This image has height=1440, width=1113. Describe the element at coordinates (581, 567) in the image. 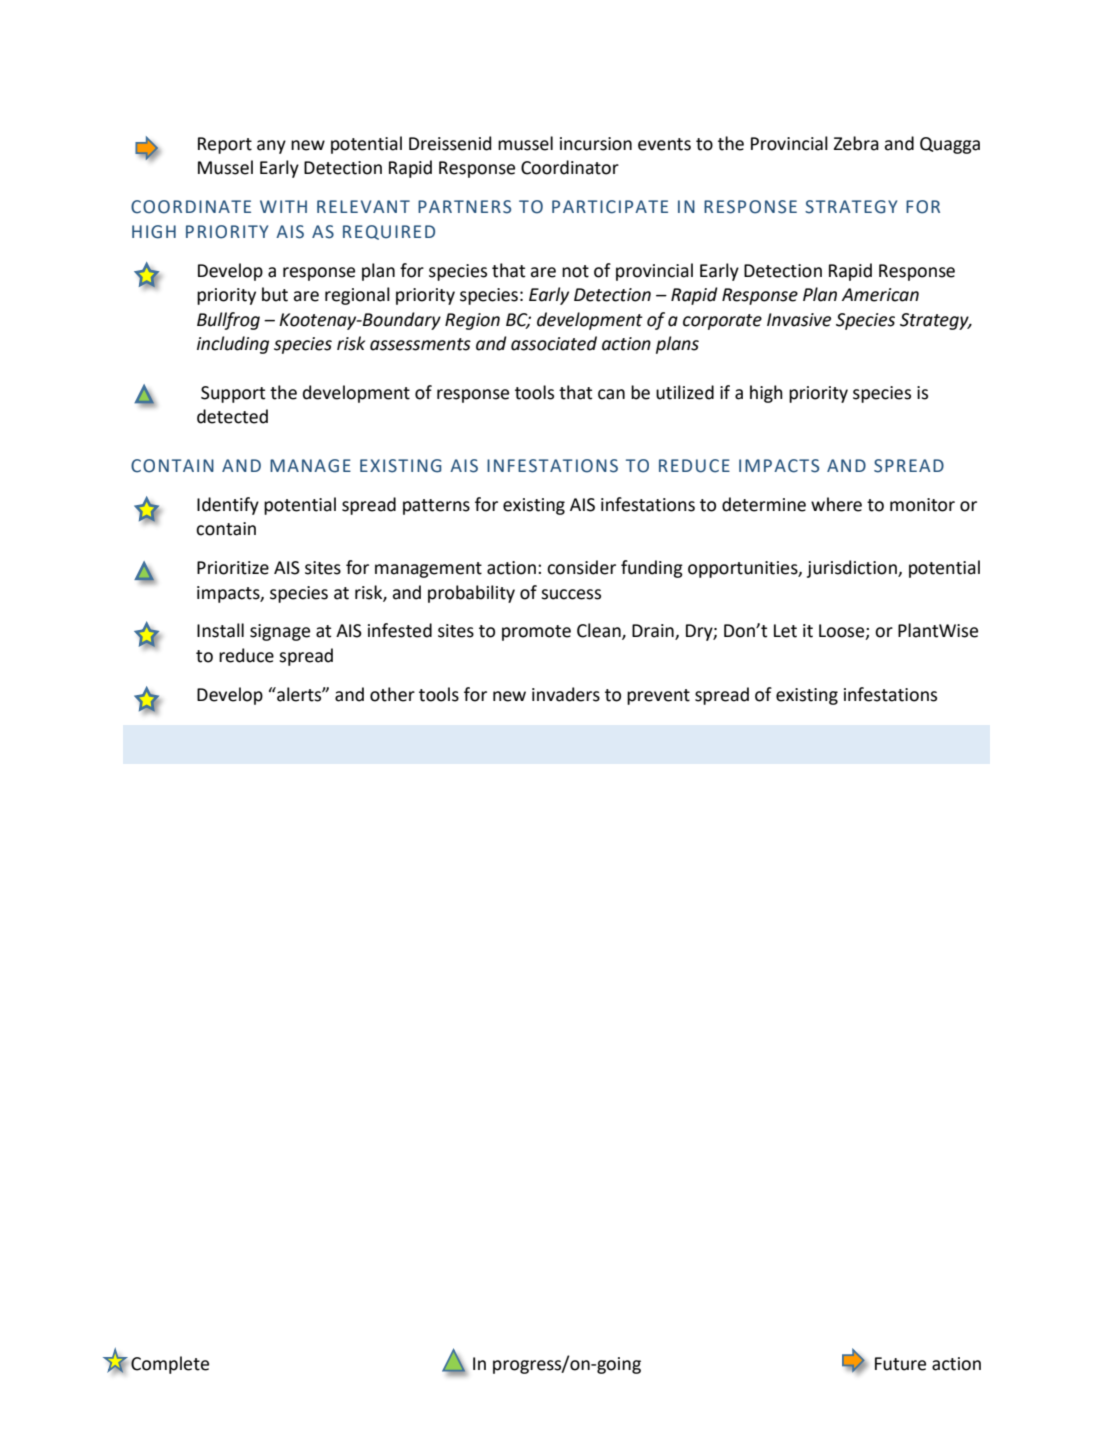

I see `consider` at that location.
